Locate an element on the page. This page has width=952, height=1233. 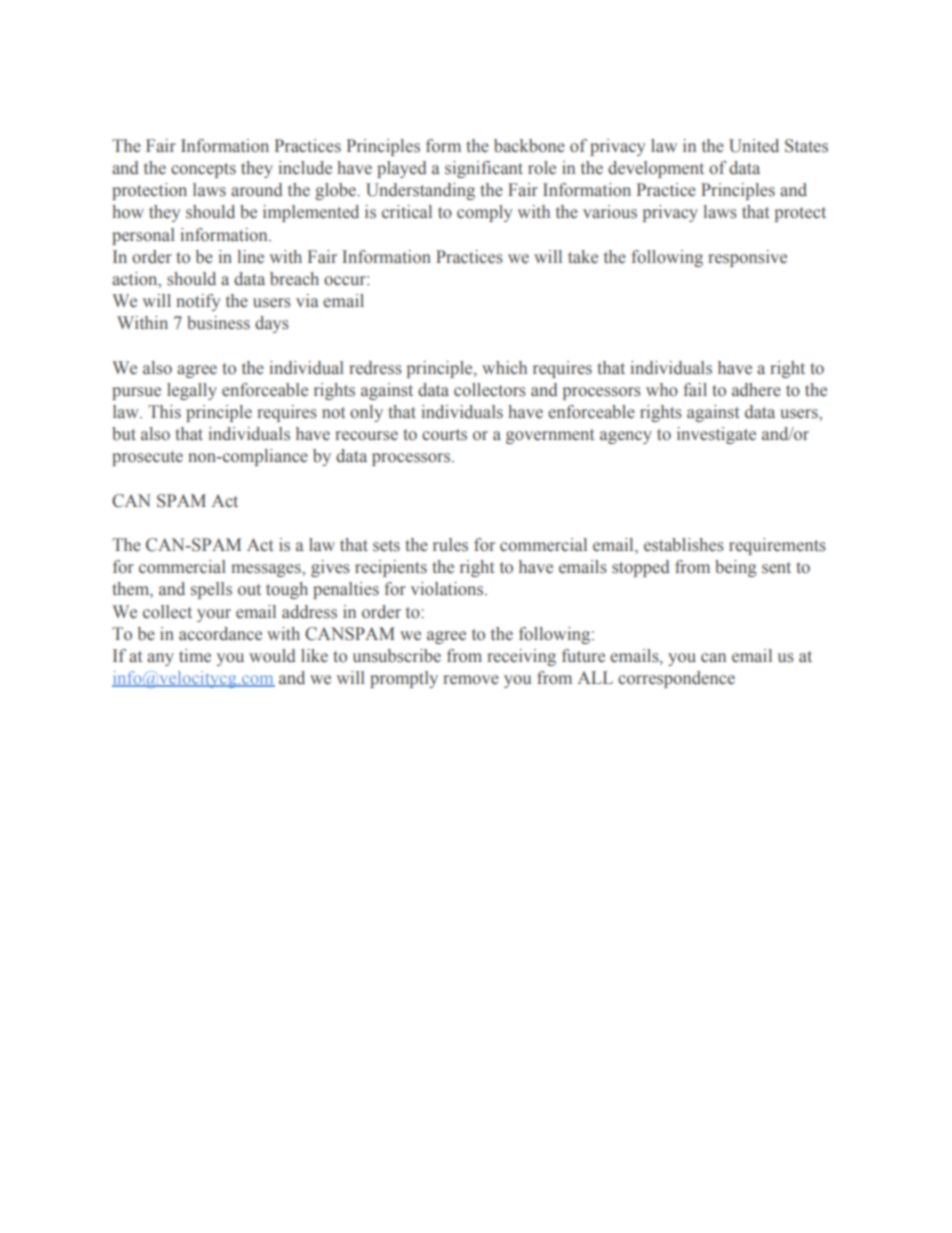
prosecute is located at coordinates (147, 458).
